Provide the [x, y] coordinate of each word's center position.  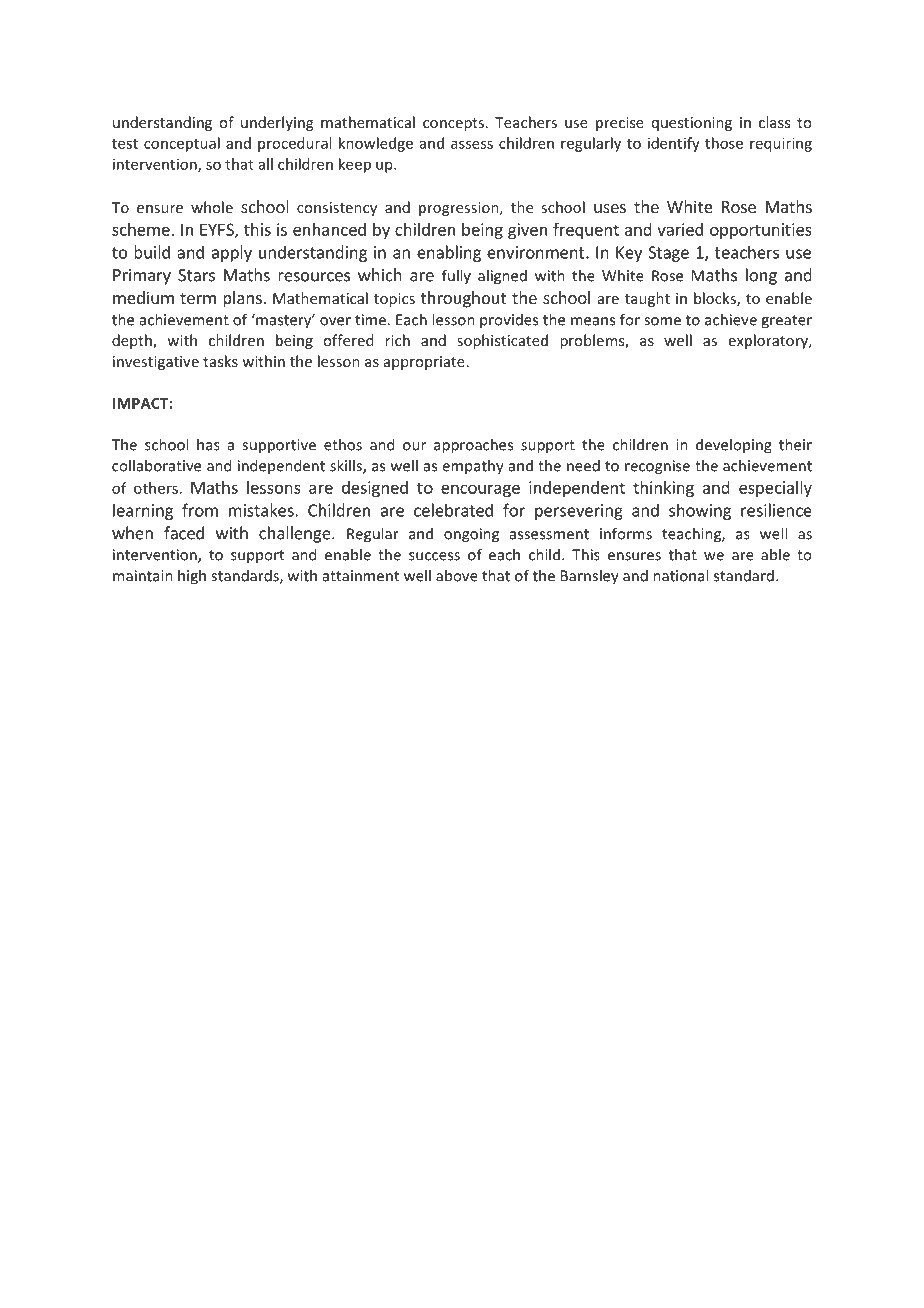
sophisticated [502, 341]
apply [232, 253]
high [192, 577]
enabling [449, 253]
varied [680, 229]
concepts [453, 124]
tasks [220, 361]
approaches [473, 446]
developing [734, 446]
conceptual [182, 144]
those [724, 143]
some [662, 321]
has [208, 444]
